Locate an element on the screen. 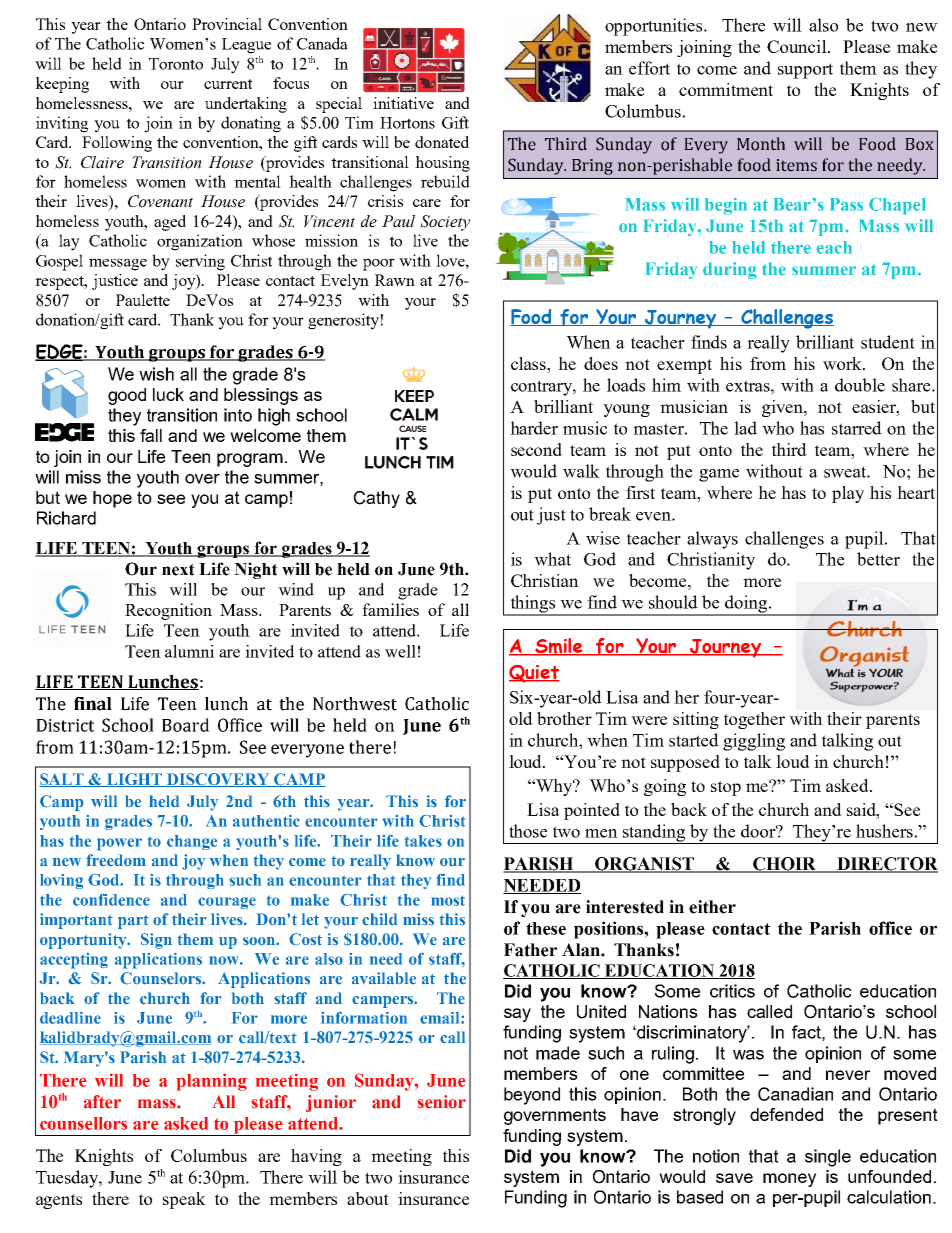 Image resolution: width=952 pixels, height=1233 pixels. fall is located at coordinates (151, 435).
